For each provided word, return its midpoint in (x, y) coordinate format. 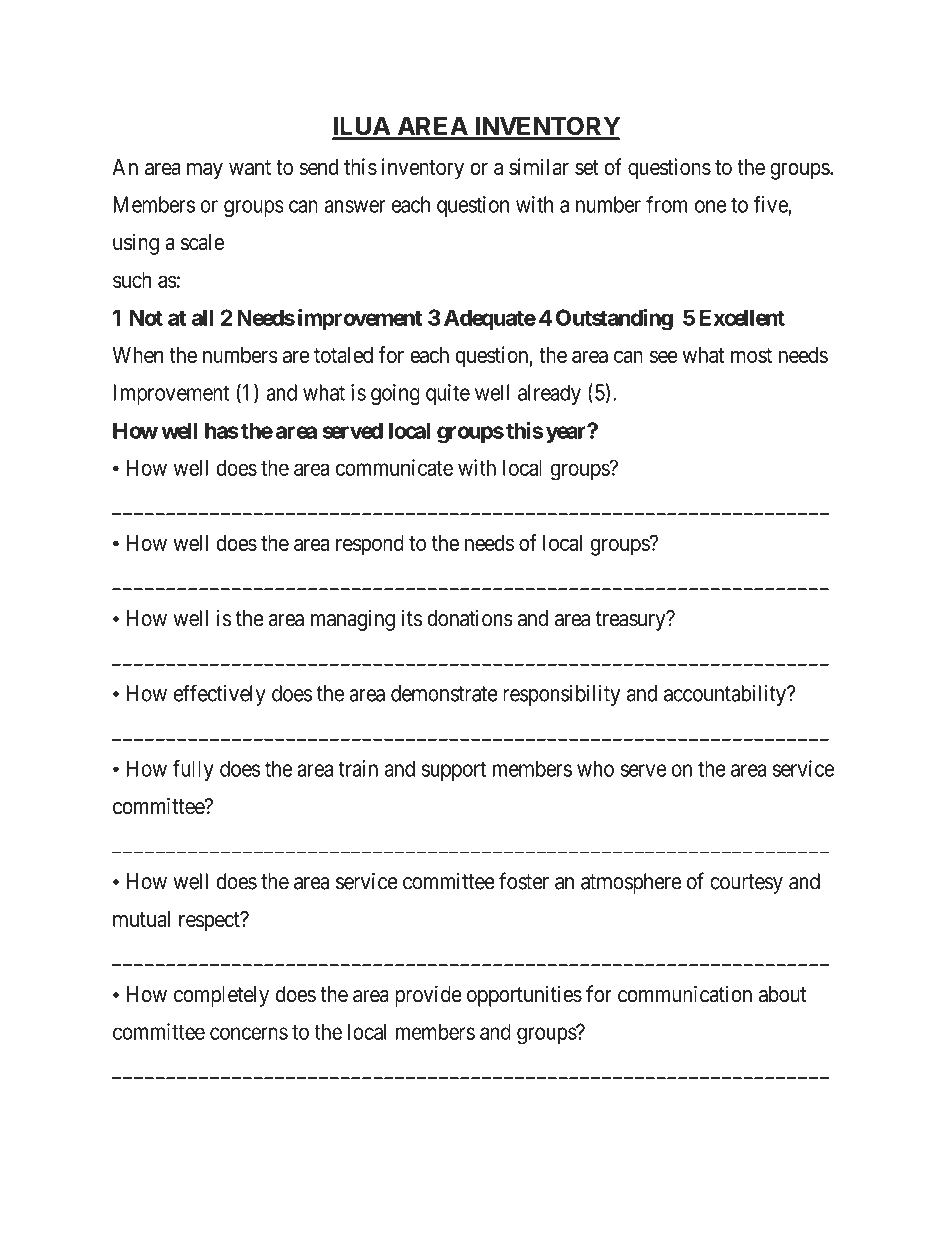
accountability (726, 695)
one (711, 206)
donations (470, 618)
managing (353, 620)
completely (221, 996)
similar (539, 166)
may (205, 171)
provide (428, 996)
